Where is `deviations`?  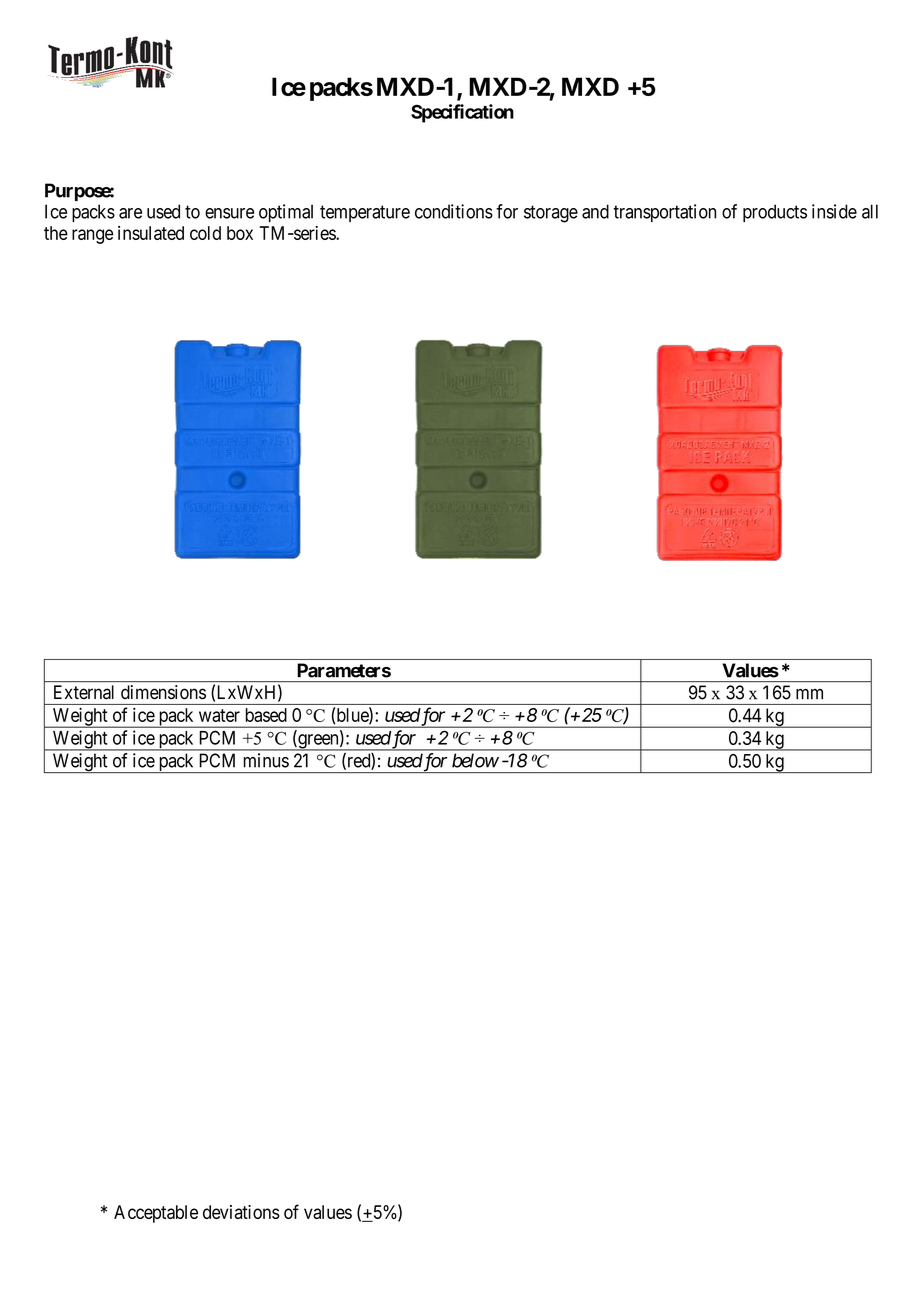 deviations is located at coordinates (241, 1212).
